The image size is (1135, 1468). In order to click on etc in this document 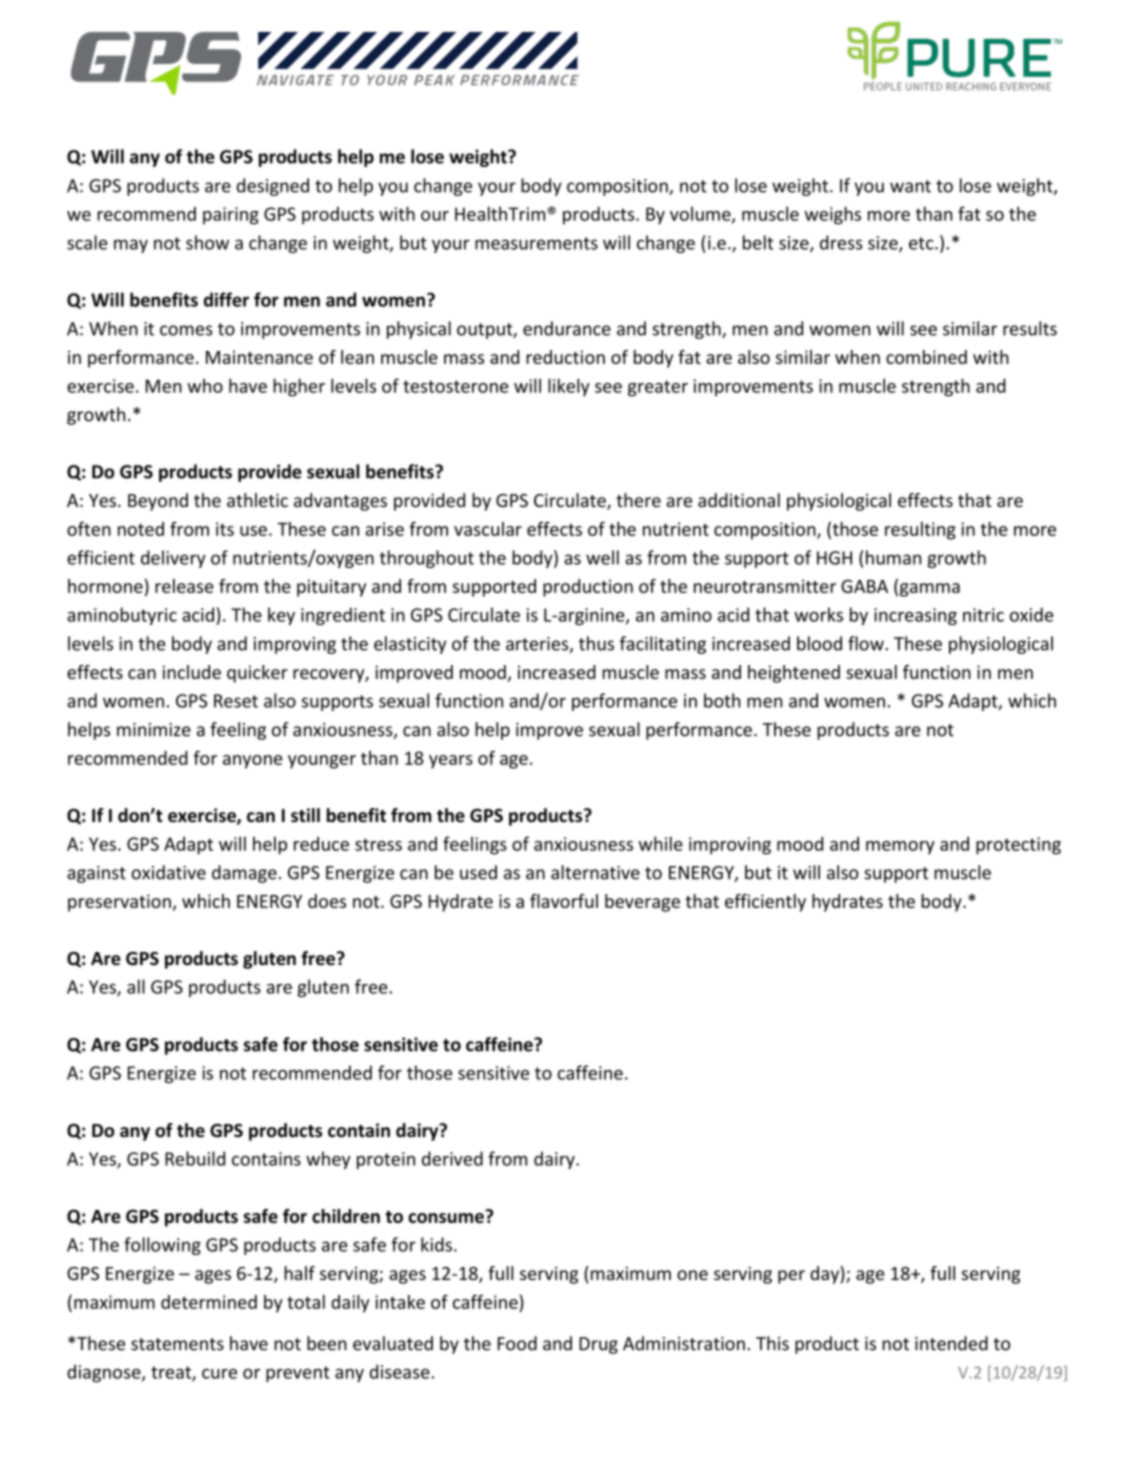, I will do `click(922, 243)`.
